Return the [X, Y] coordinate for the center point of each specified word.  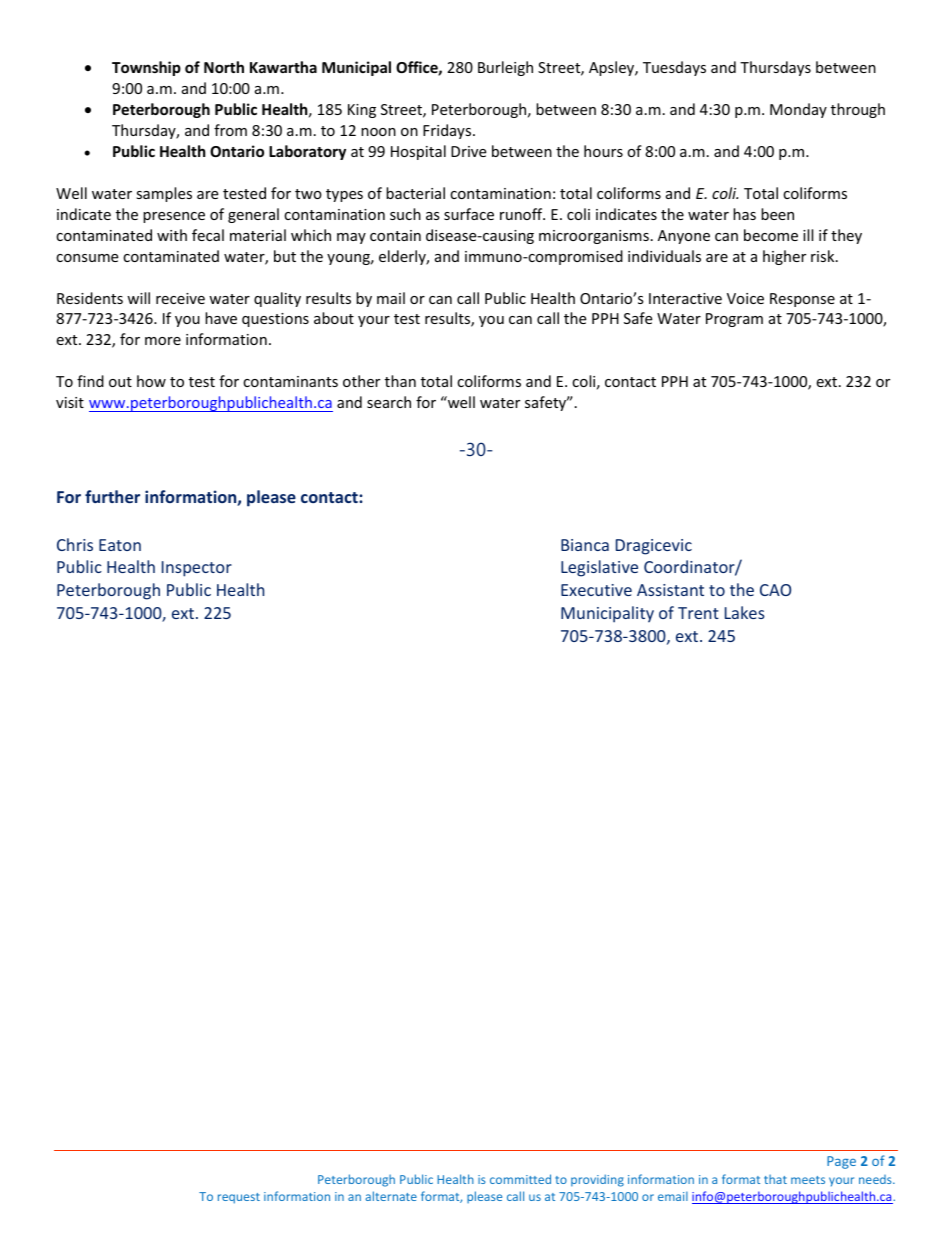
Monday [798, 110]
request [239, 1198]
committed [520, 1179]
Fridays [448, 131]
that [775, 1179]
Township [146, 68]
